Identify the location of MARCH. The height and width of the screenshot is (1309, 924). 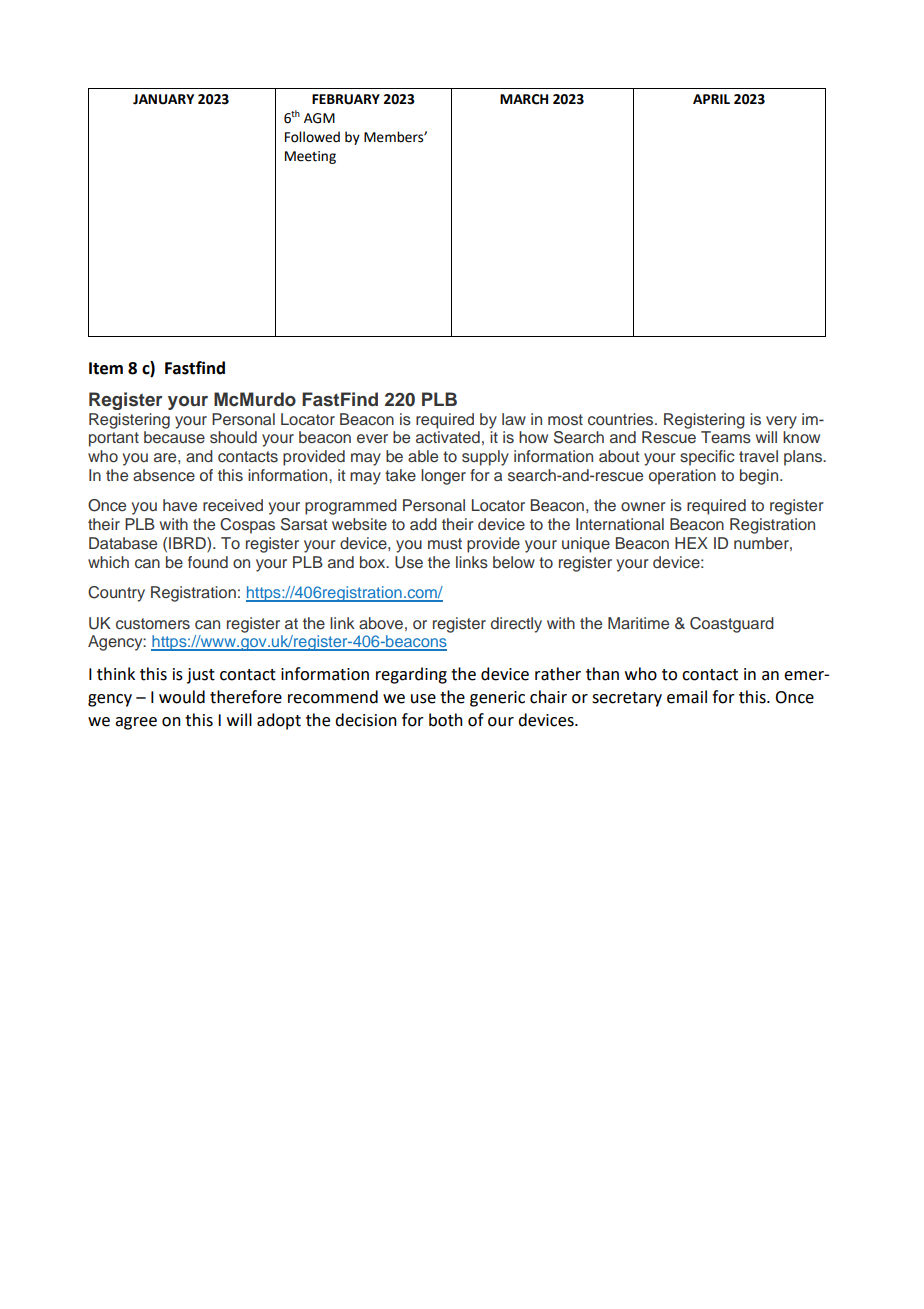
(524, 99).
